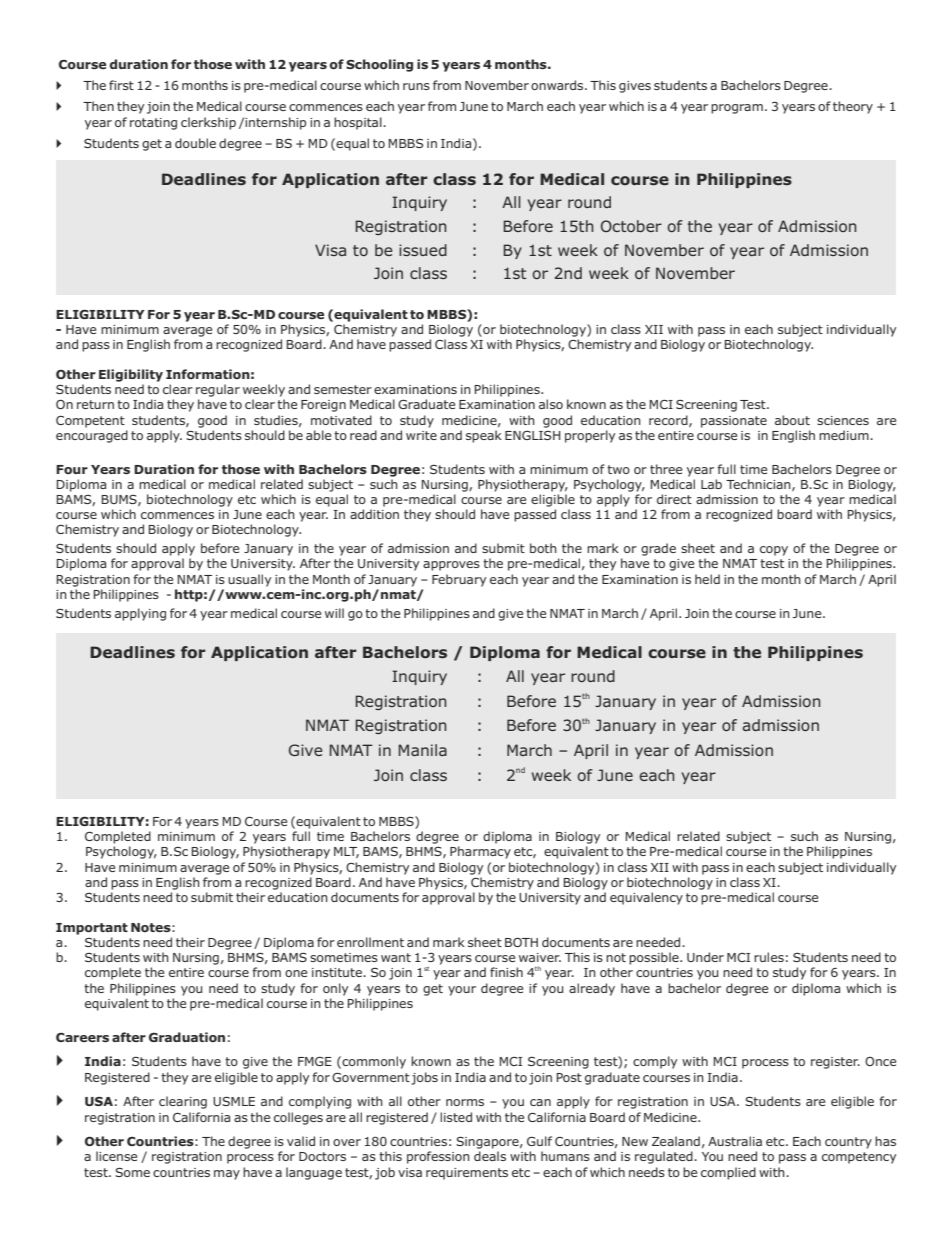 This screenshot has height=1233, width=952. Describe the element at coordinates (792, 420) in the screenshot. I see `about` at that location.
